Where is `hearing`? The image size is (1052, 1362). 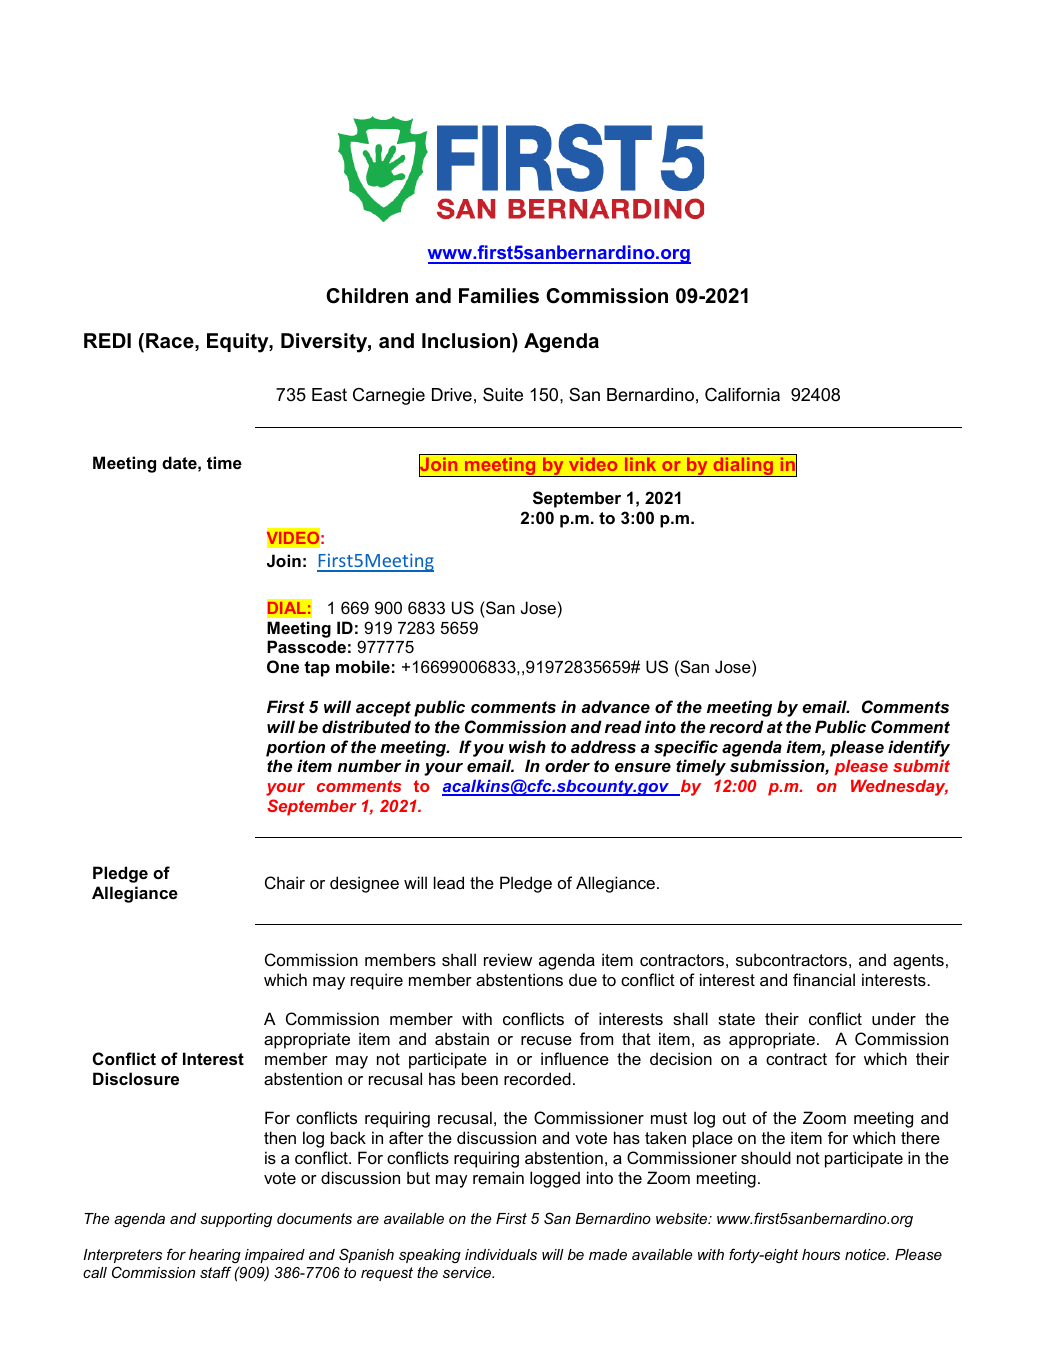
hearing is located at coordinates (215, 1256).
